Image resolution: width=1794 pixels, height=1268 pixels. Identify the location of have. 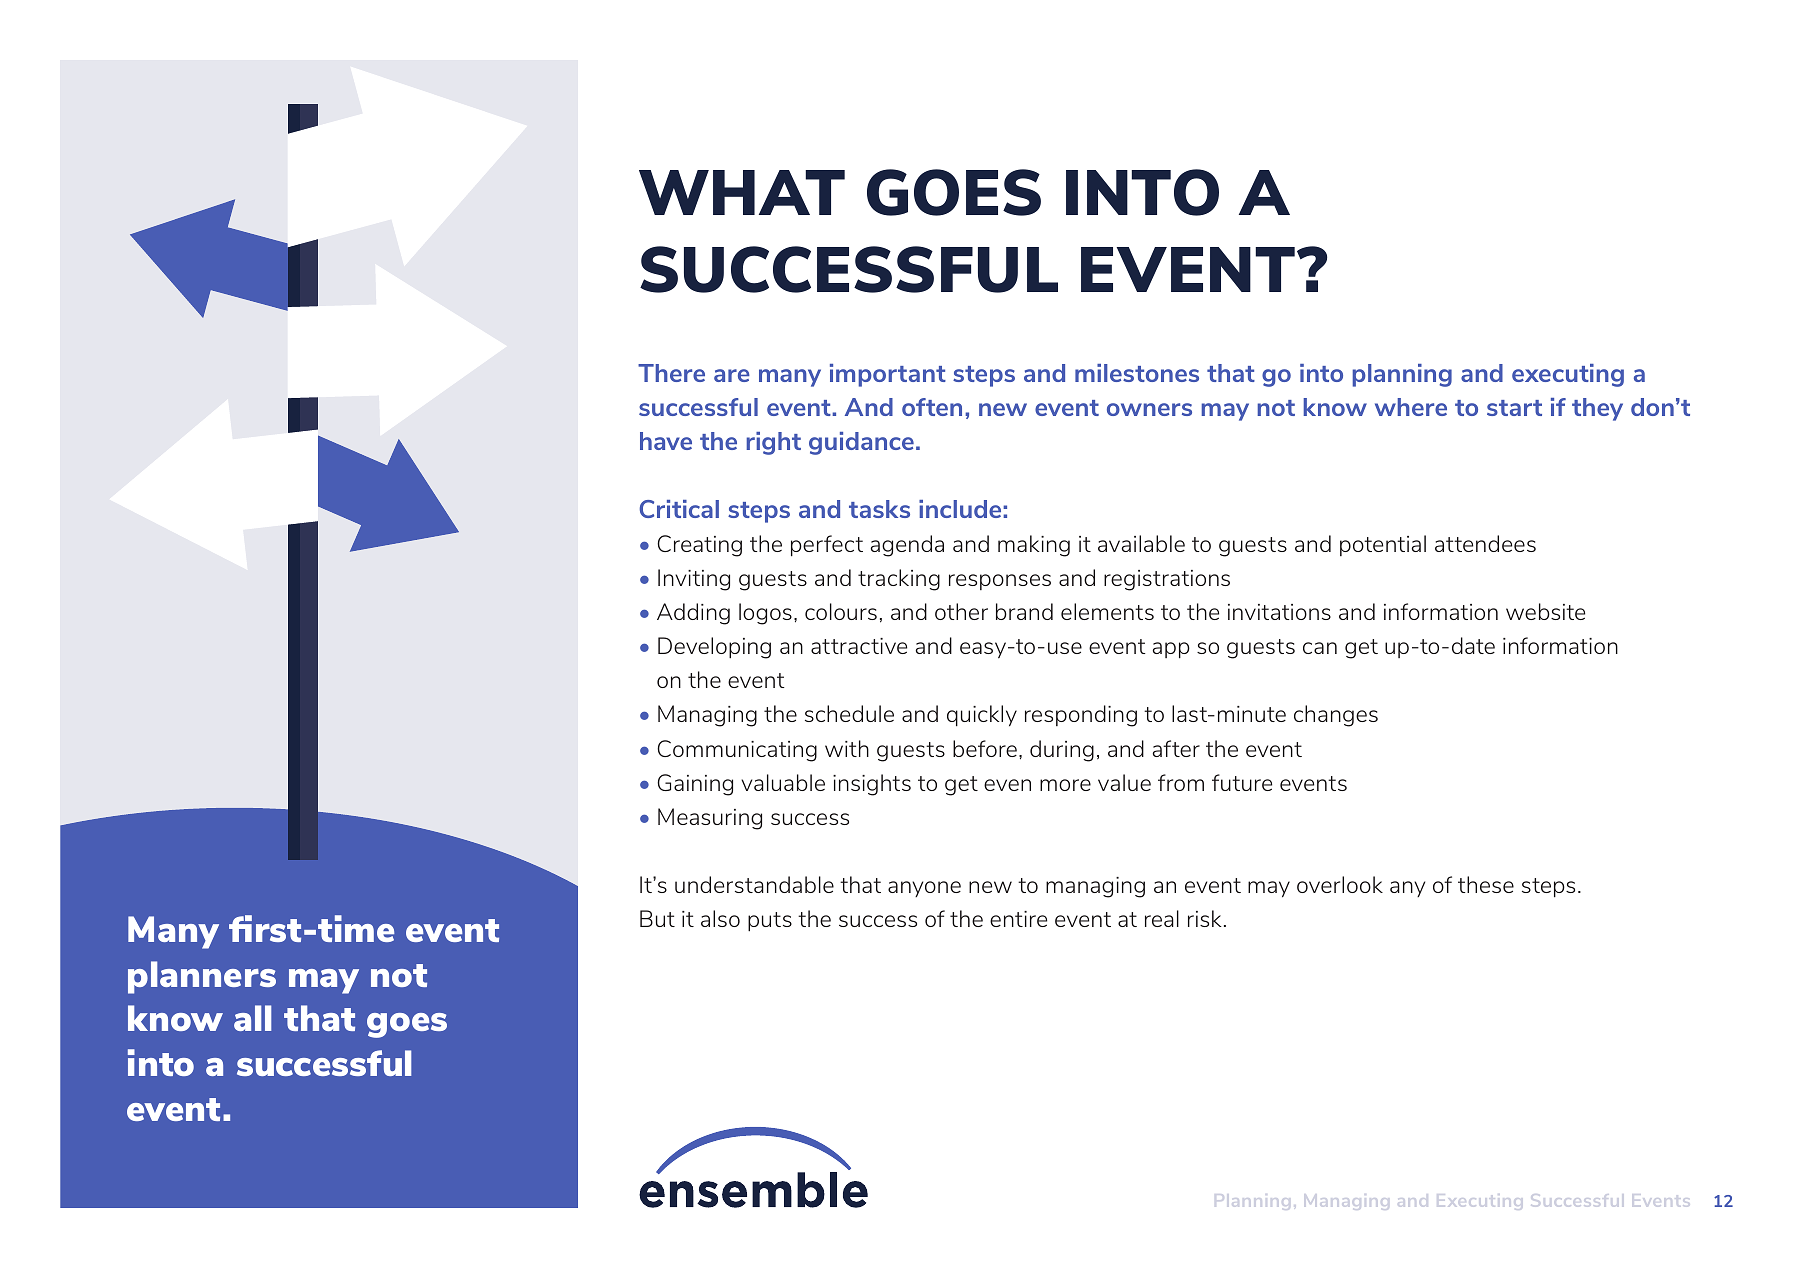
(666, 441).
